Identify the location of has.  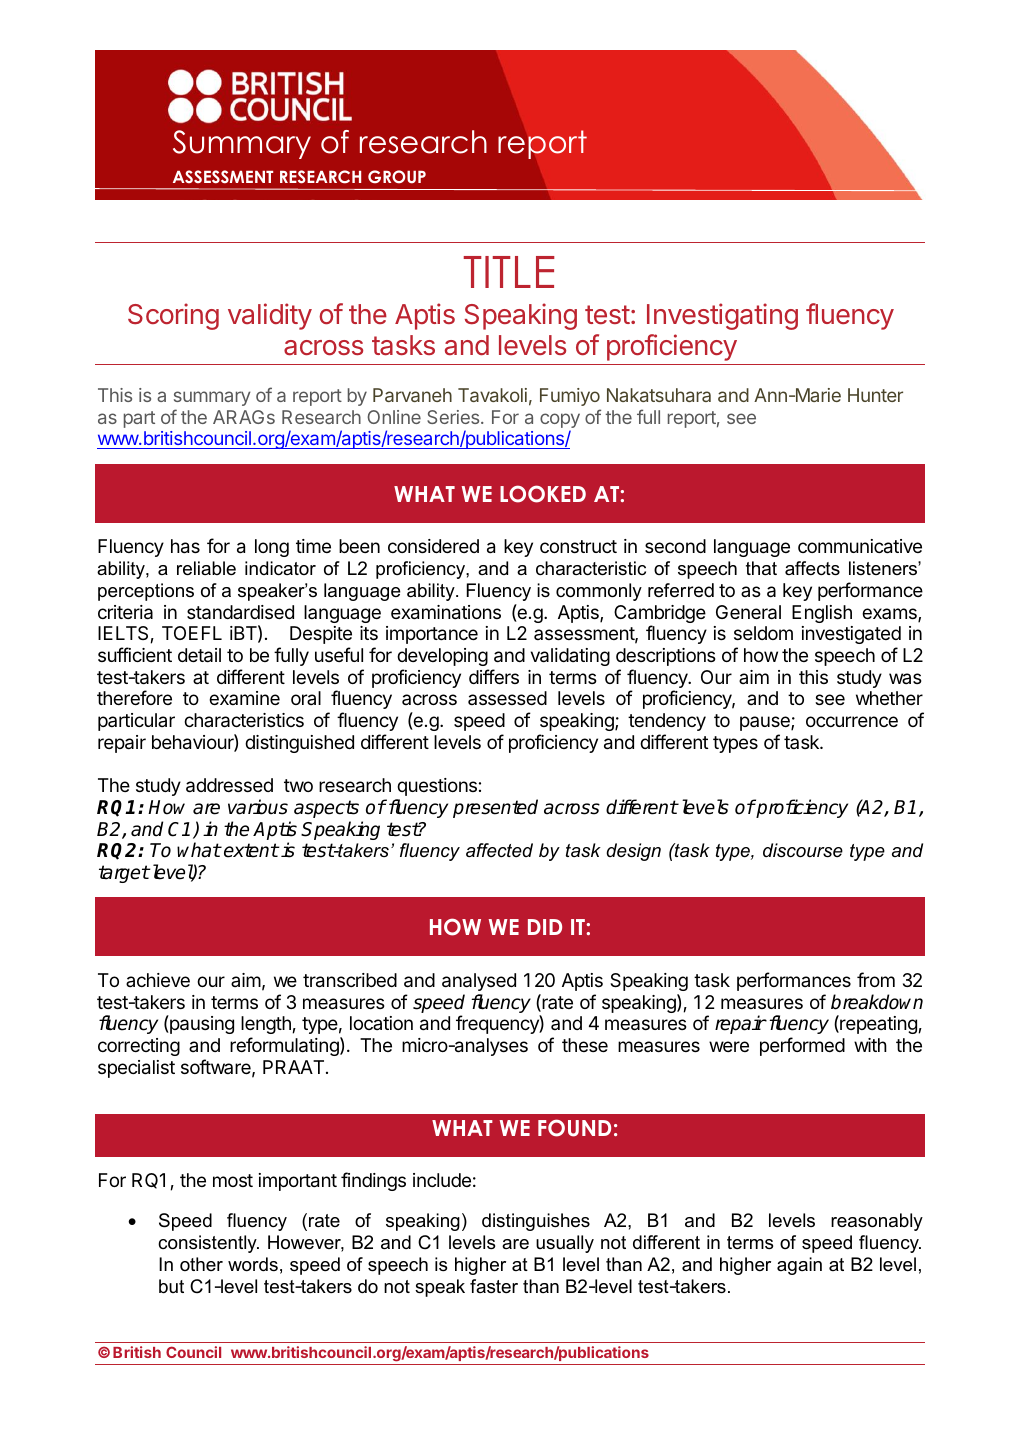
(185, 546).
